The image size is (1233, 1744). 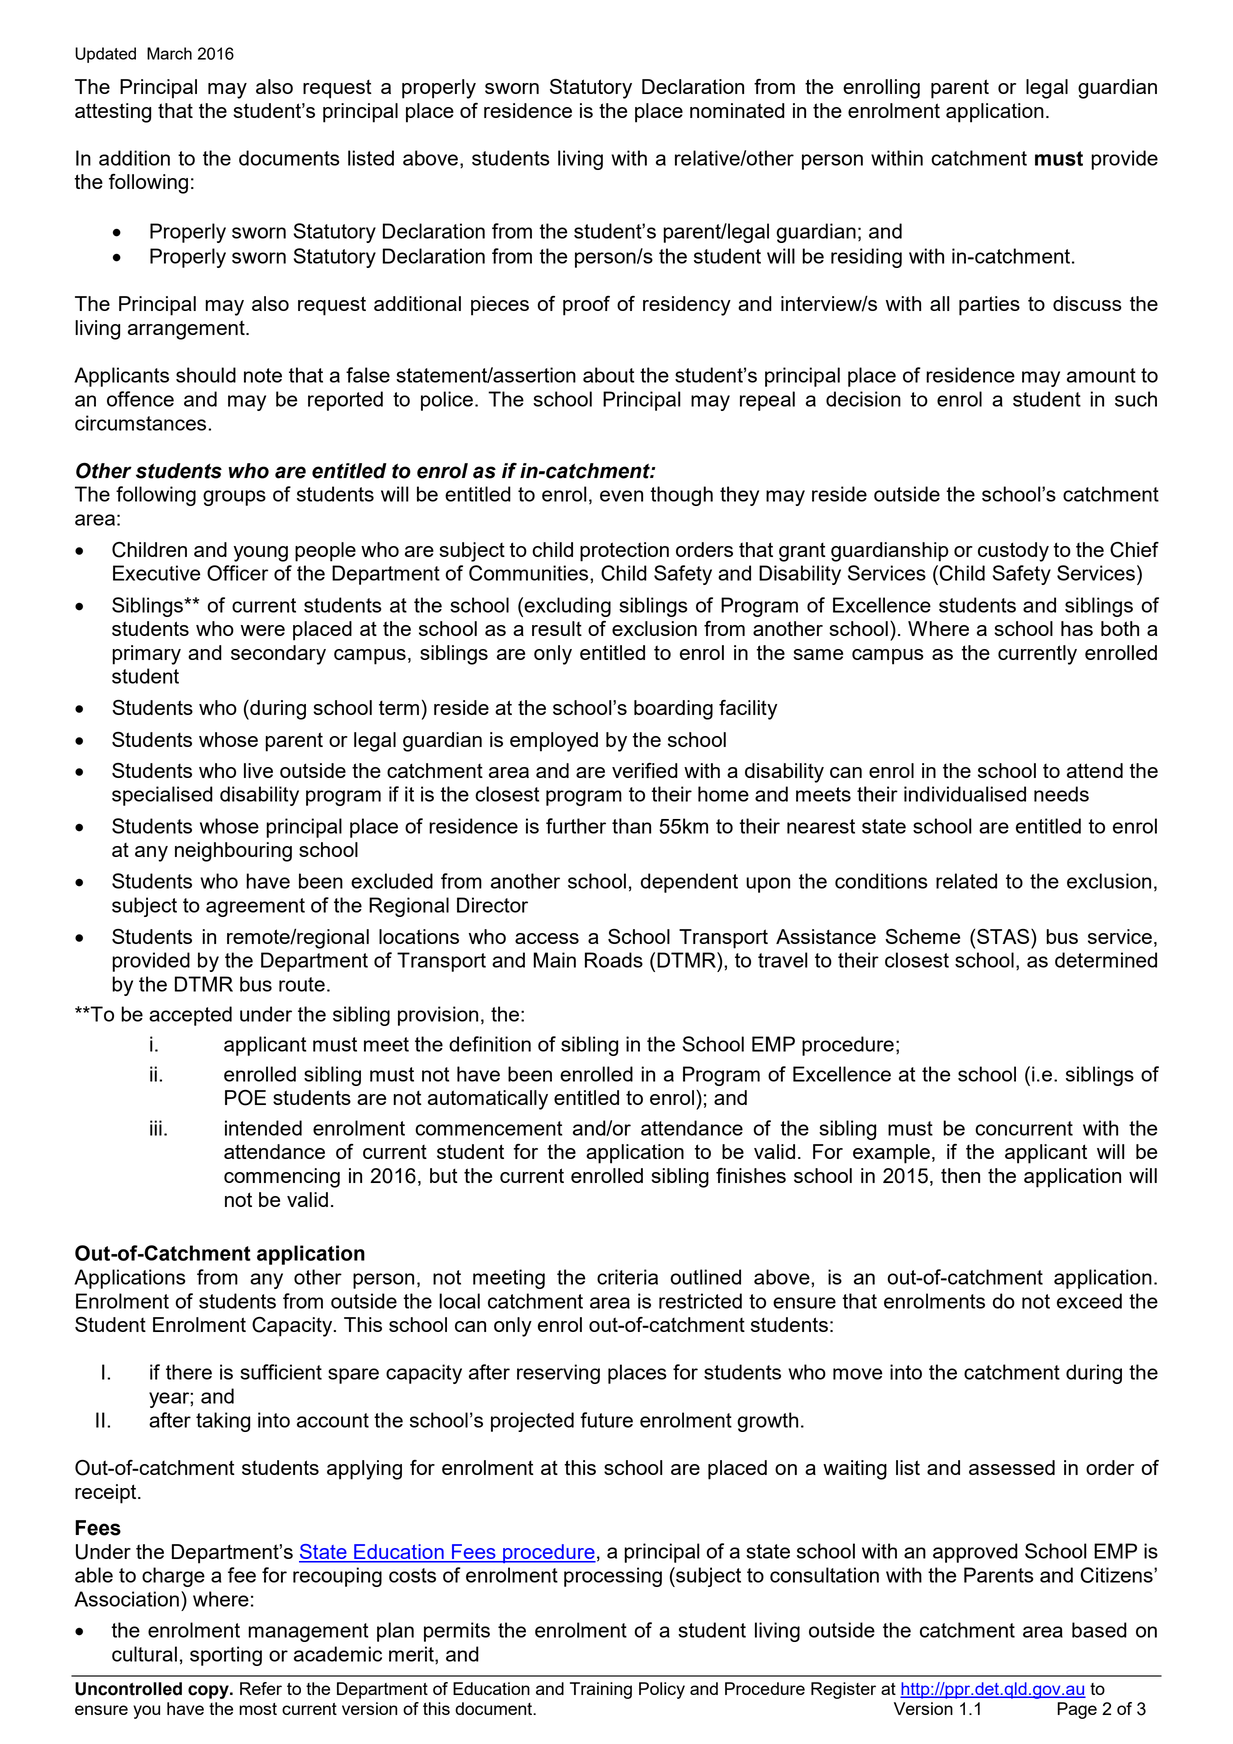 I want to click on commencement, so click(x=488, y=1128).
